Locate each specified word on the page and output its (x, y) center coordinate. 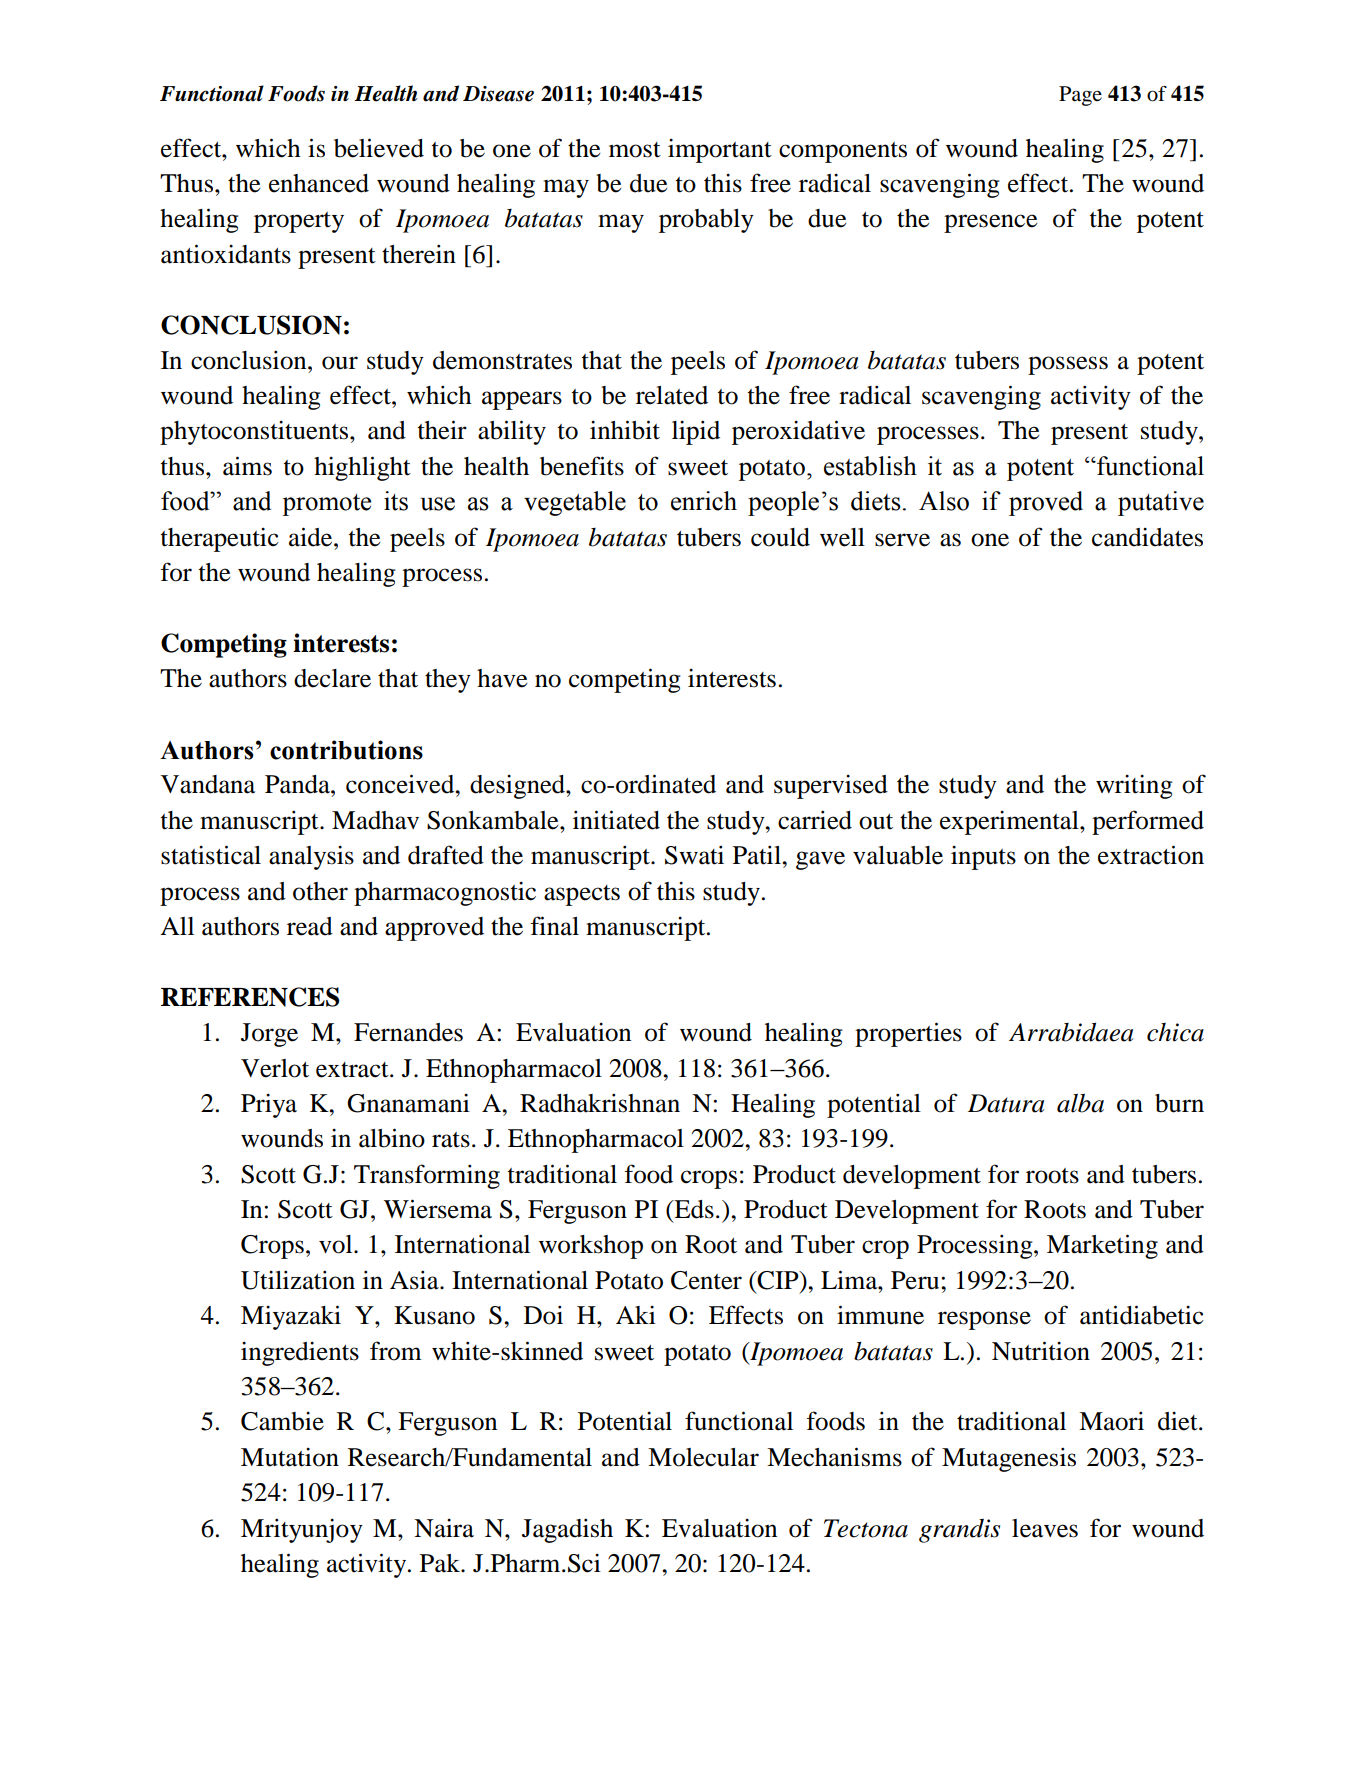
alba (1080, 1103)
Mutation (290, 1457)
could (780, 537)
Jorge (269, 1035)
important (720, 151)
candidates (1147, 537)
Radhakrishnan (600, 1103)
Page (1080, 96)
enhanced (319, 183)
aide (312, 537)
